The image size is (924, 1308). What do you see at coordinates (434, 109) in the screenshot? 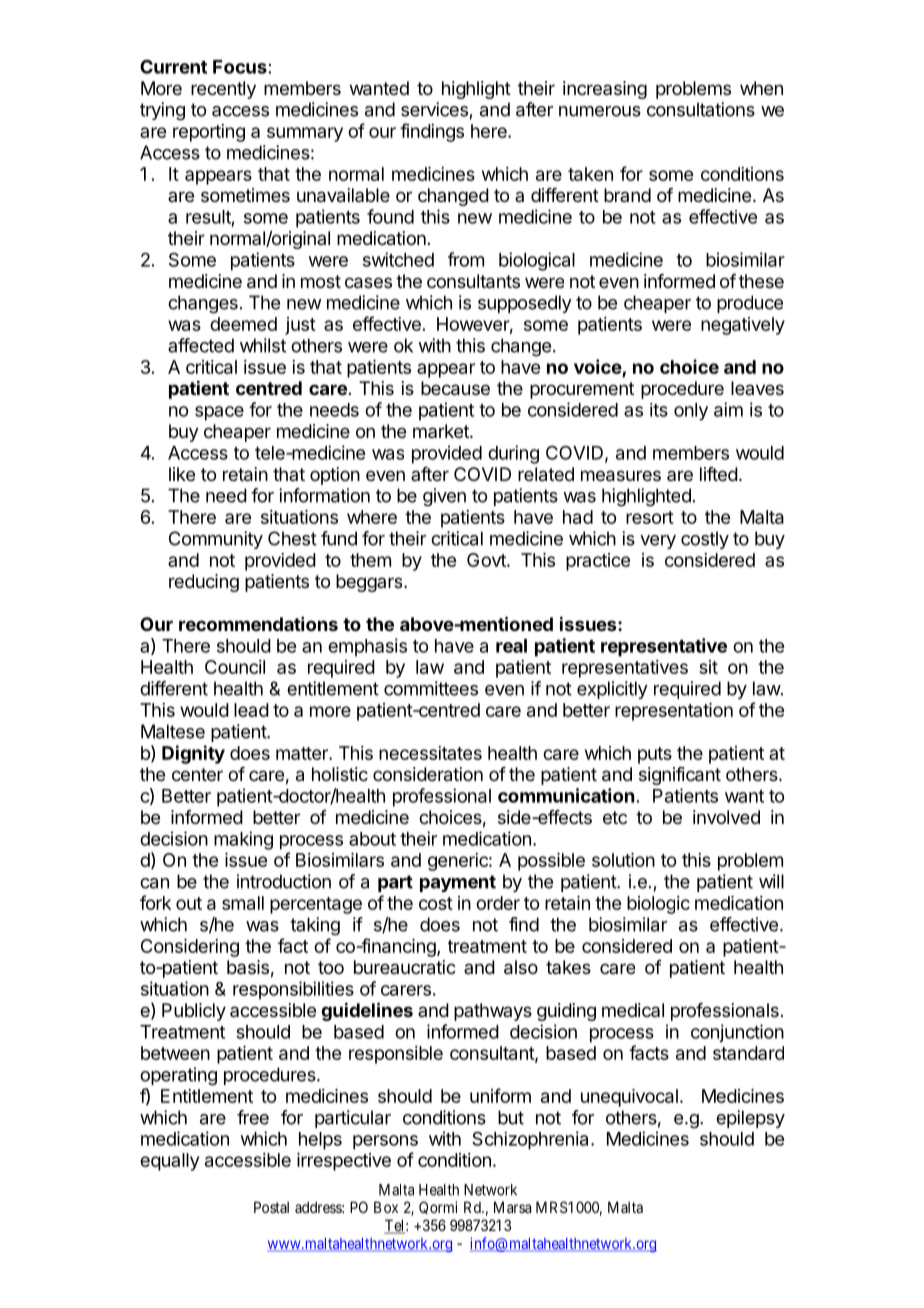
I see `services` at bounding box center [434, 109].
